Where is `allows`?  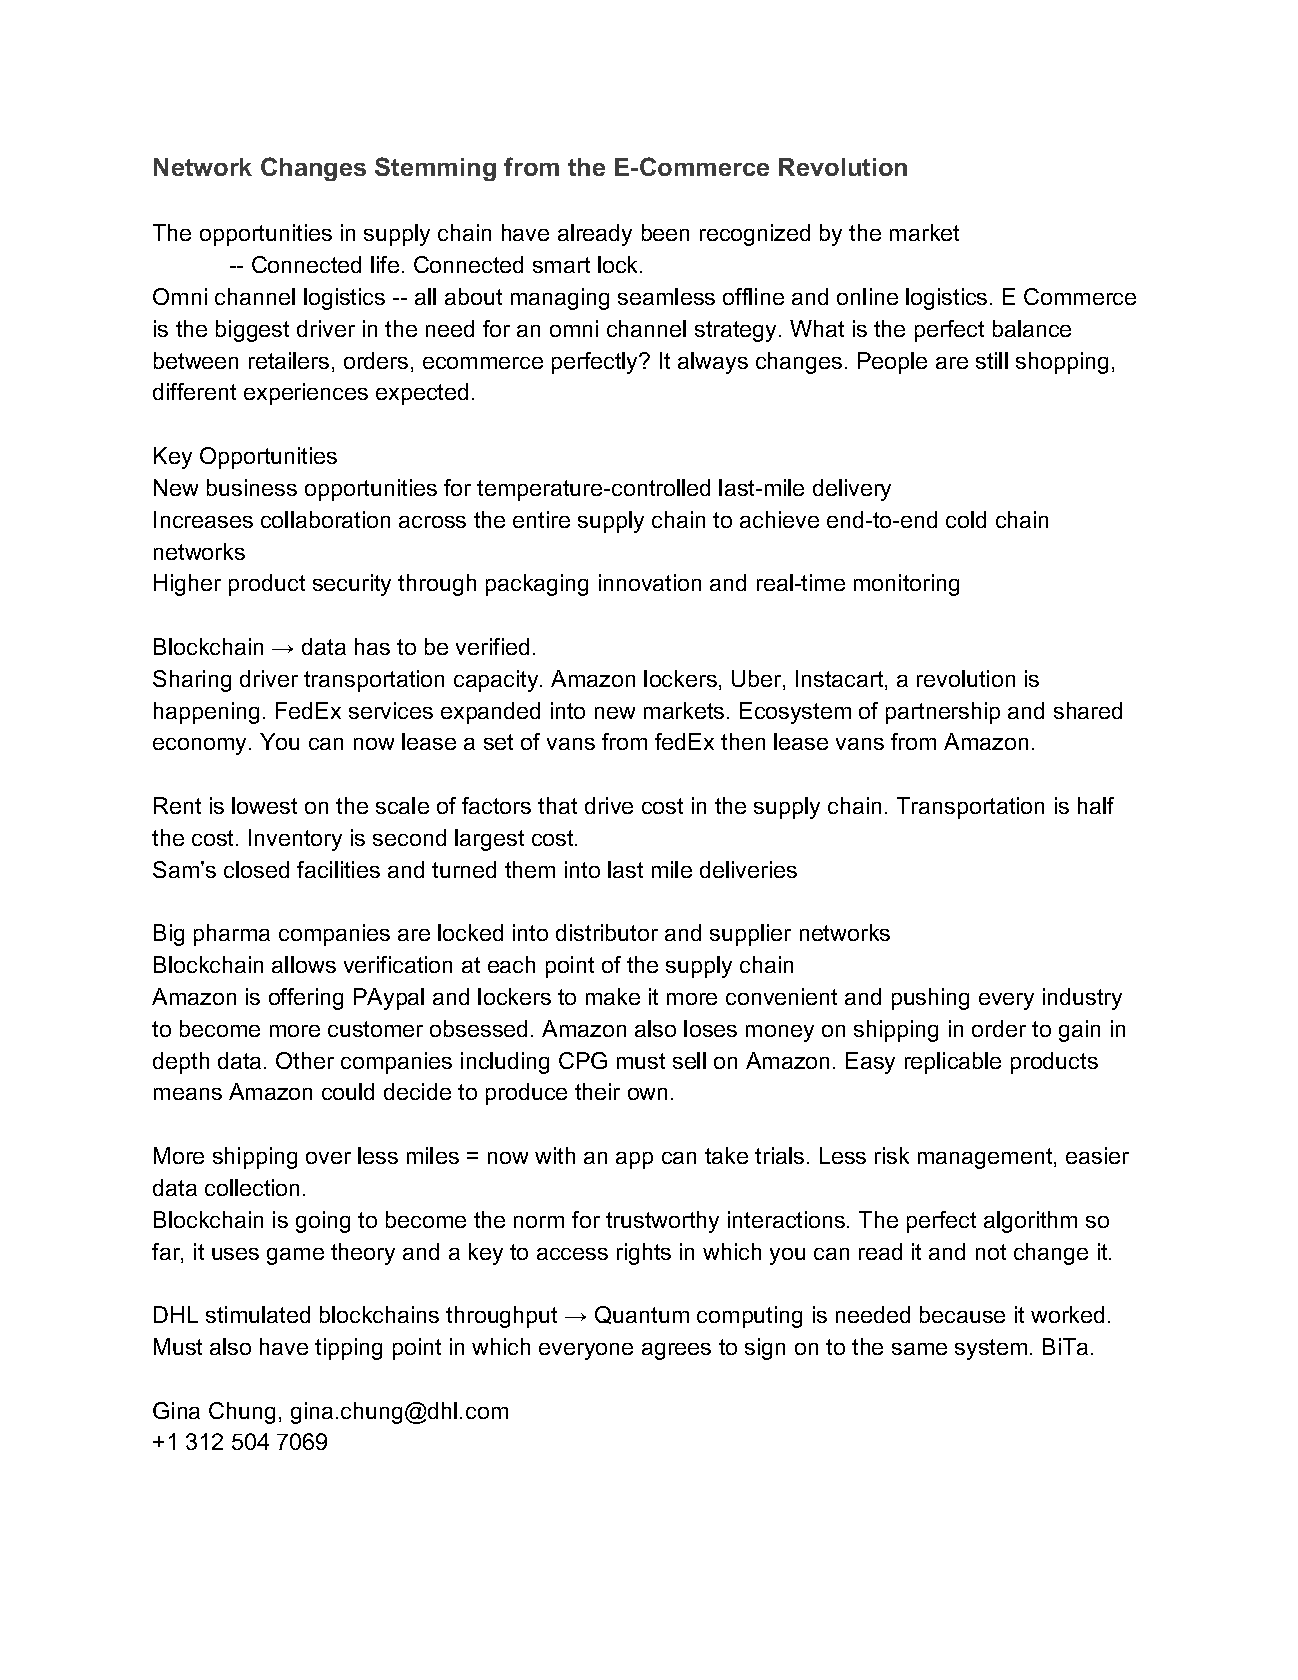
allows is located at coordinates (304, 964).
